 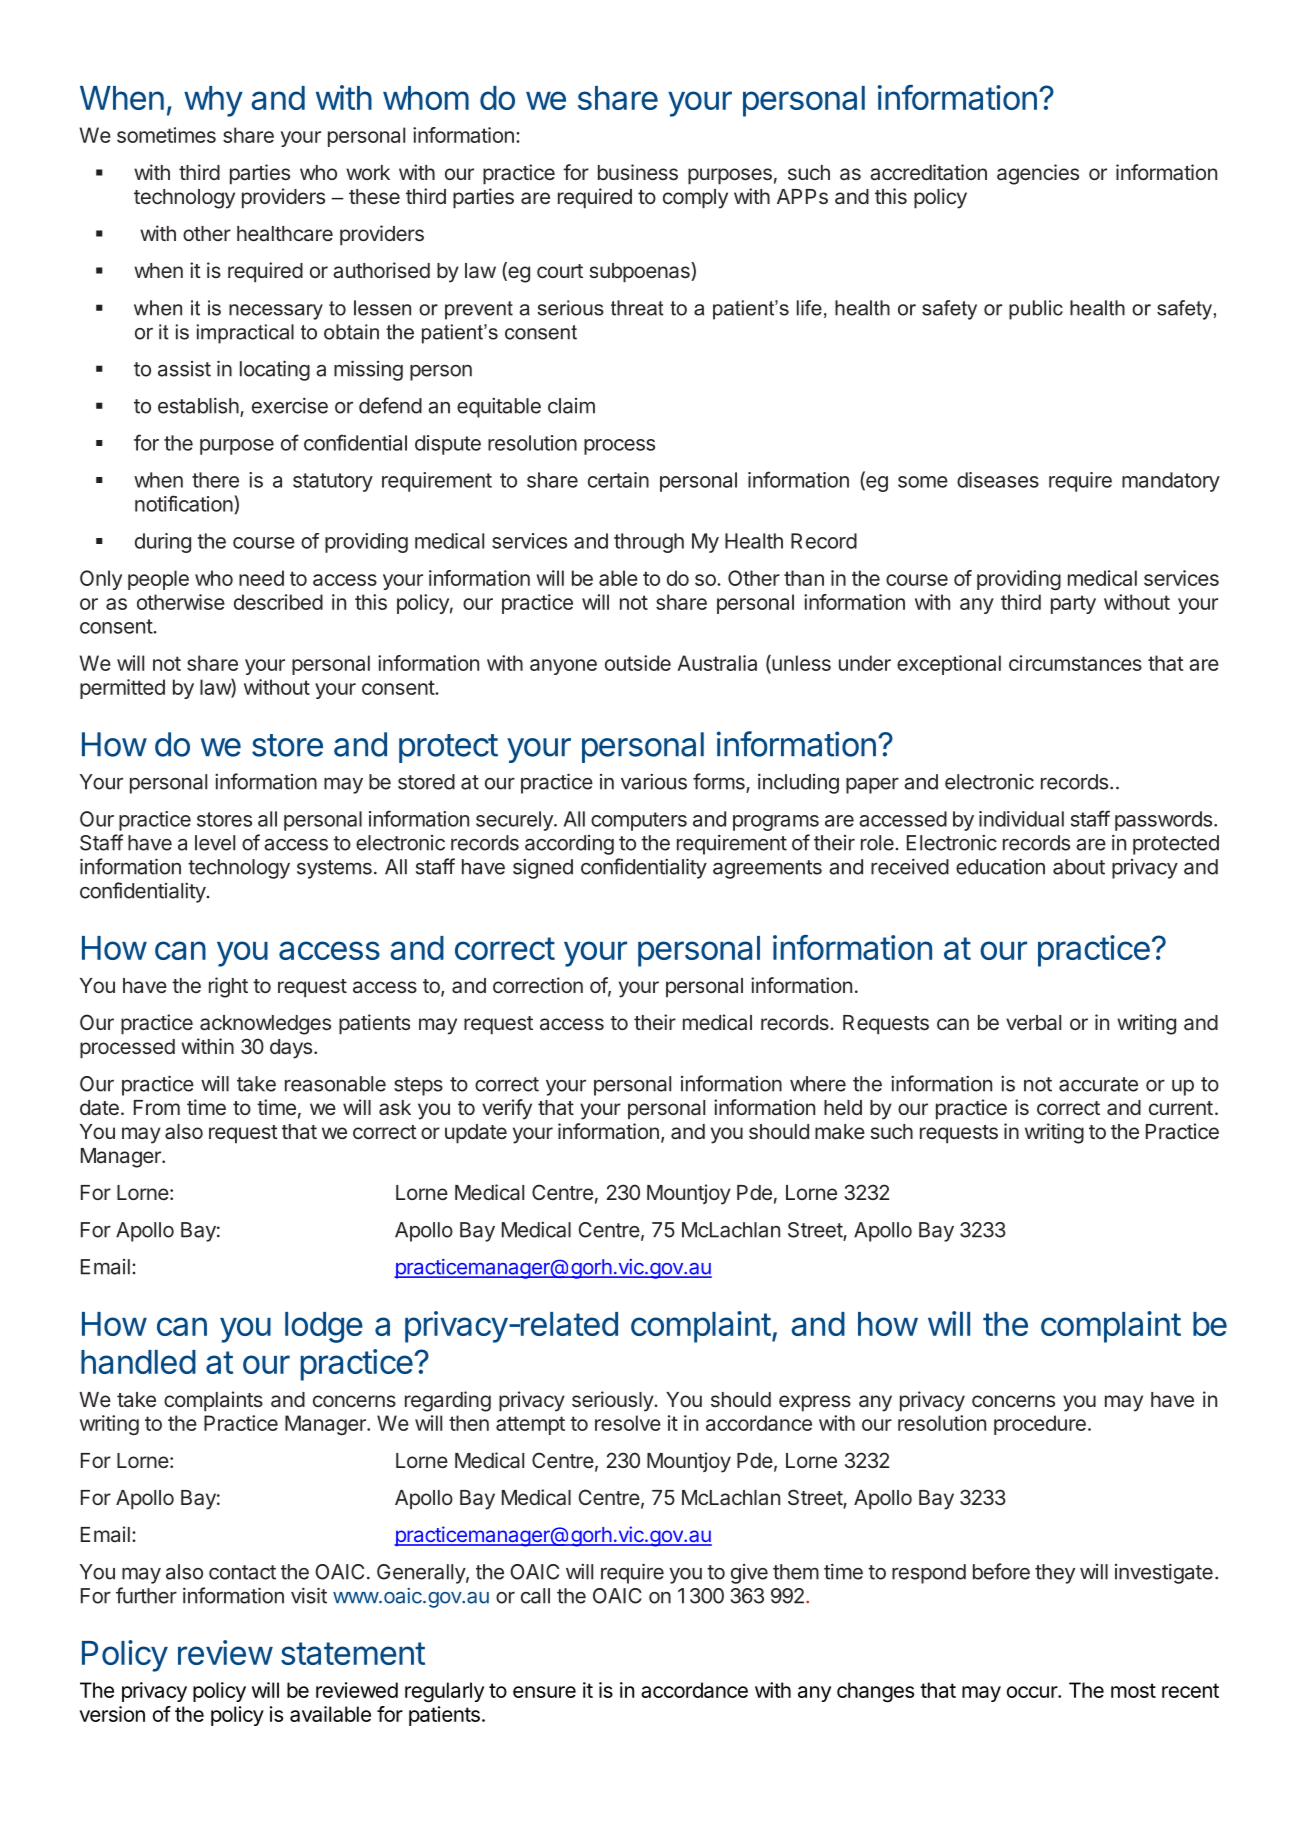 What do you see at coordinates (1079, 867) in the image?
I see `about` at bounding box center [1079, 867].
